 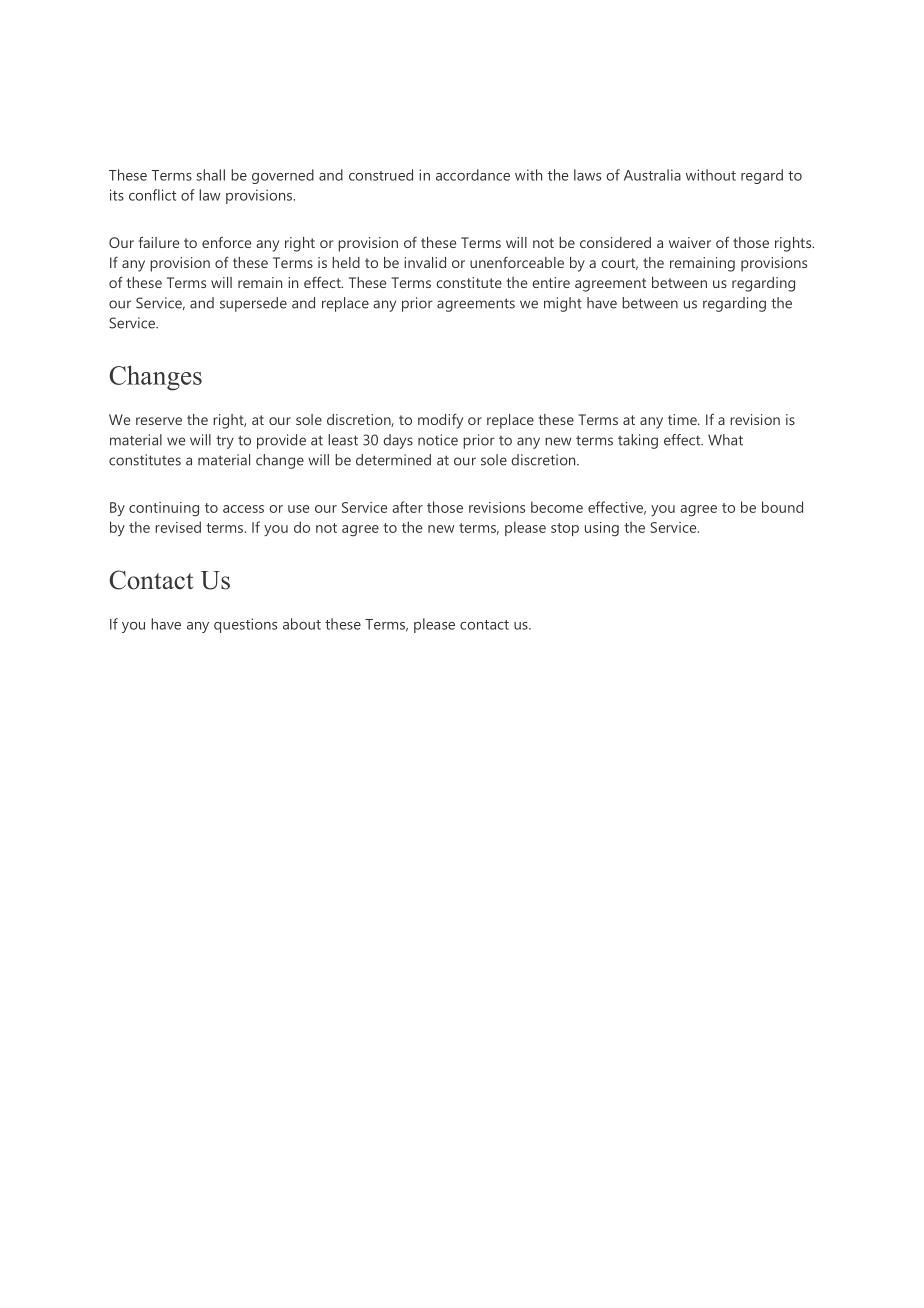 I want to click on supersede, so click(x=253, y=304).
